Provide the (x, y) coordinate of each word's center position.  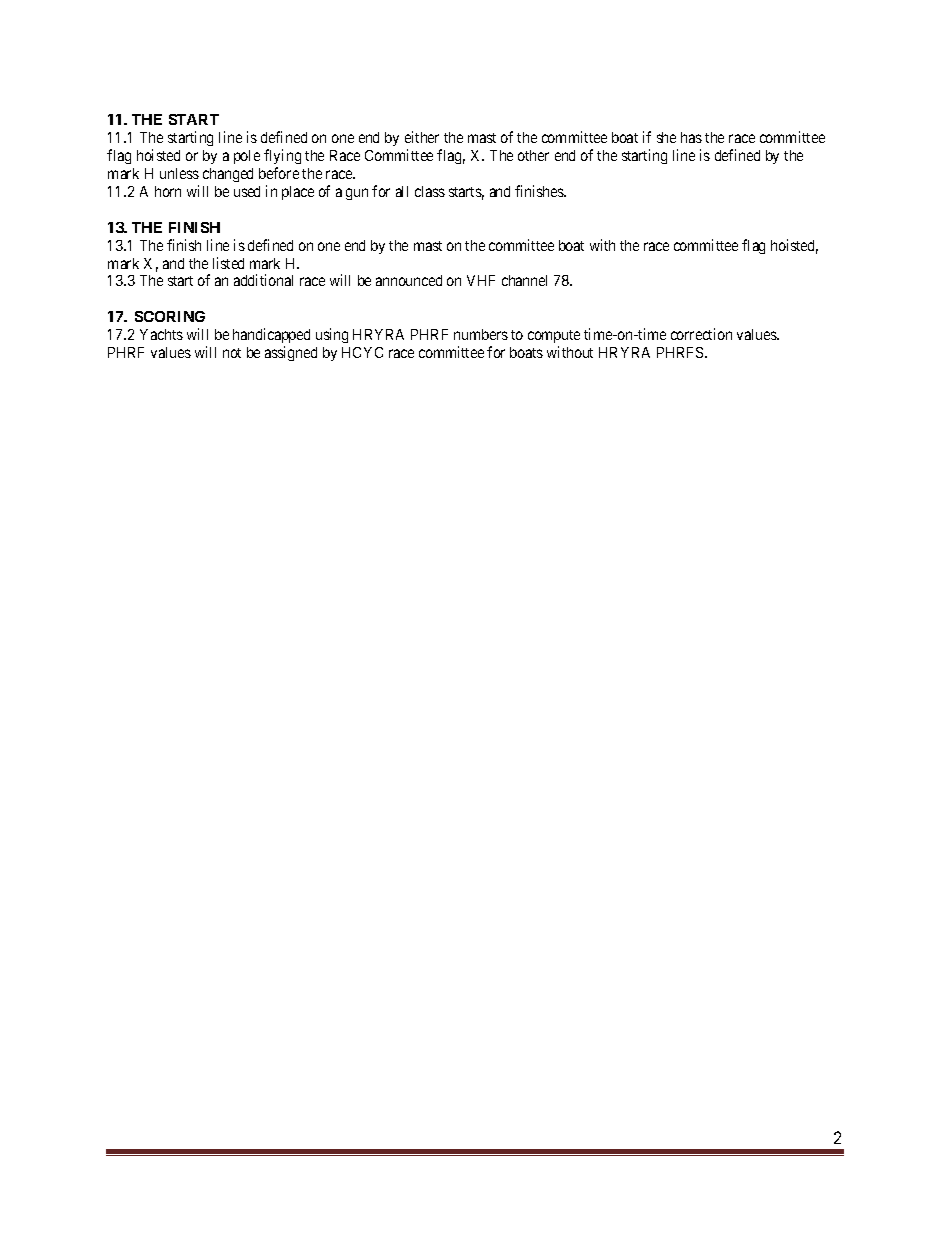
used (247, 191)
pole (247, 157)
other (533, 155)
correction (701, 334)
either (422, 137)
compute (554, 338)
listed (228, 263)
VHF (481, 280)
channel (524, 280)
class (430, 191)
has (691, 137)
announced (409, 280)
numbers (481, 334)
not (232, 353)
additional (263, 280)
